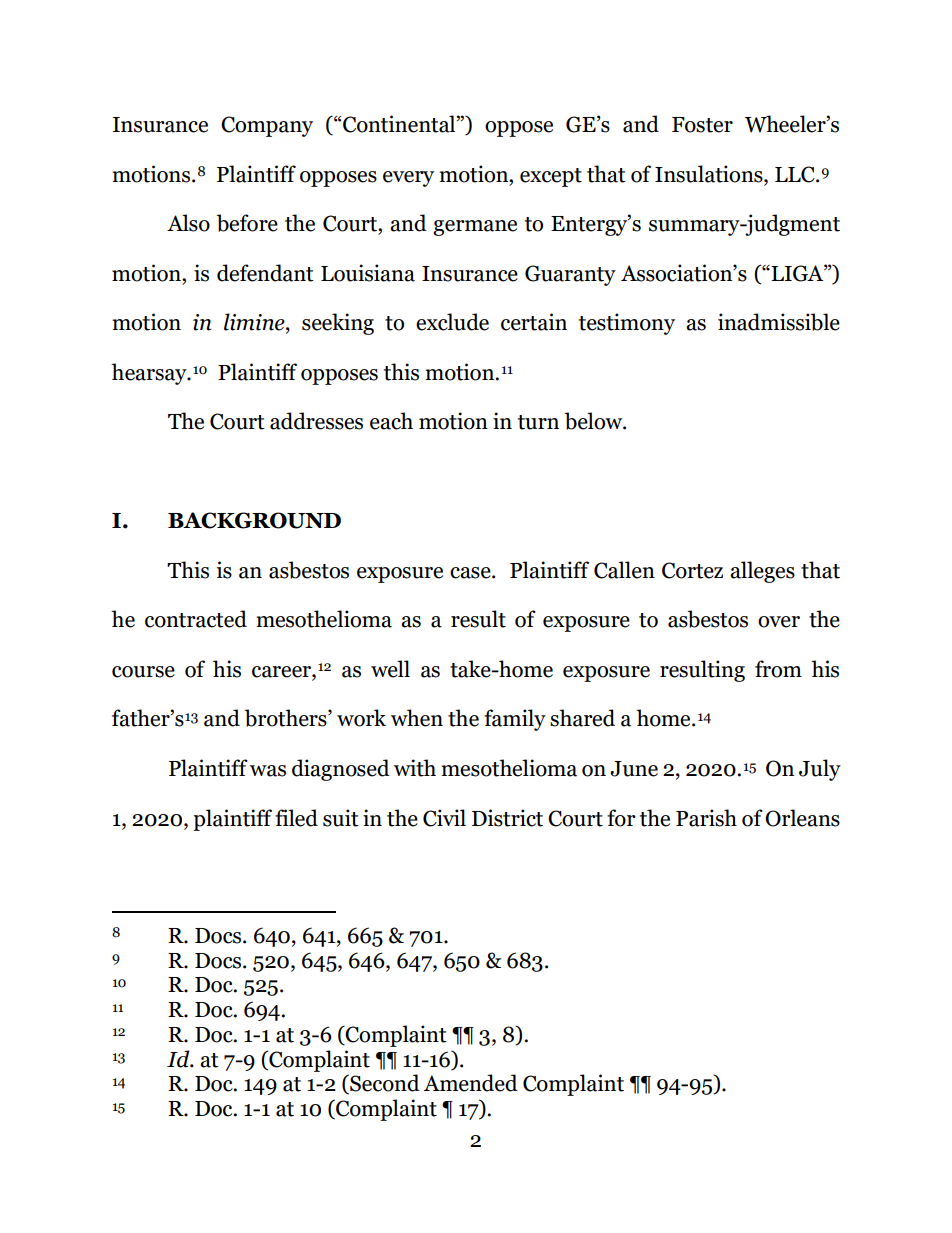 The height and width of the document is (1233, 952). What do you see at coordinates (779, 322) in the document?
I see `inadmissible` at bounding box center [779, 322].
